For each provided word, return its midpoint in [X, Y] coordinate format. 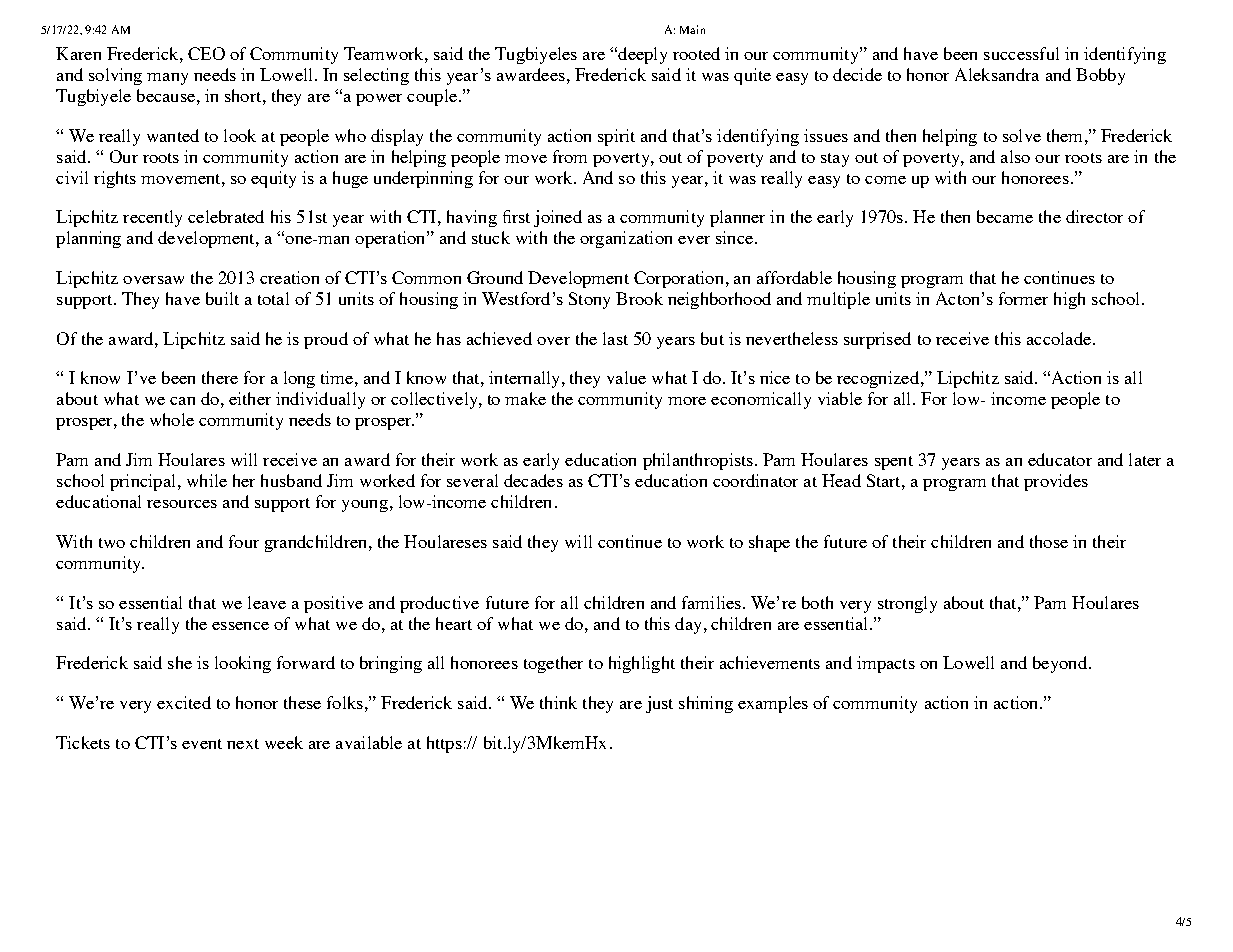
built [222, 298]
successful [1021, 53]
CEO [206, 53]
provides [1056, 482]
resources [182, 504]
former [1023, 298]
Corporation [678, 279]
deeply [641, 55]
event [202, 744]
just [659, 704]
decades [533, 480]
